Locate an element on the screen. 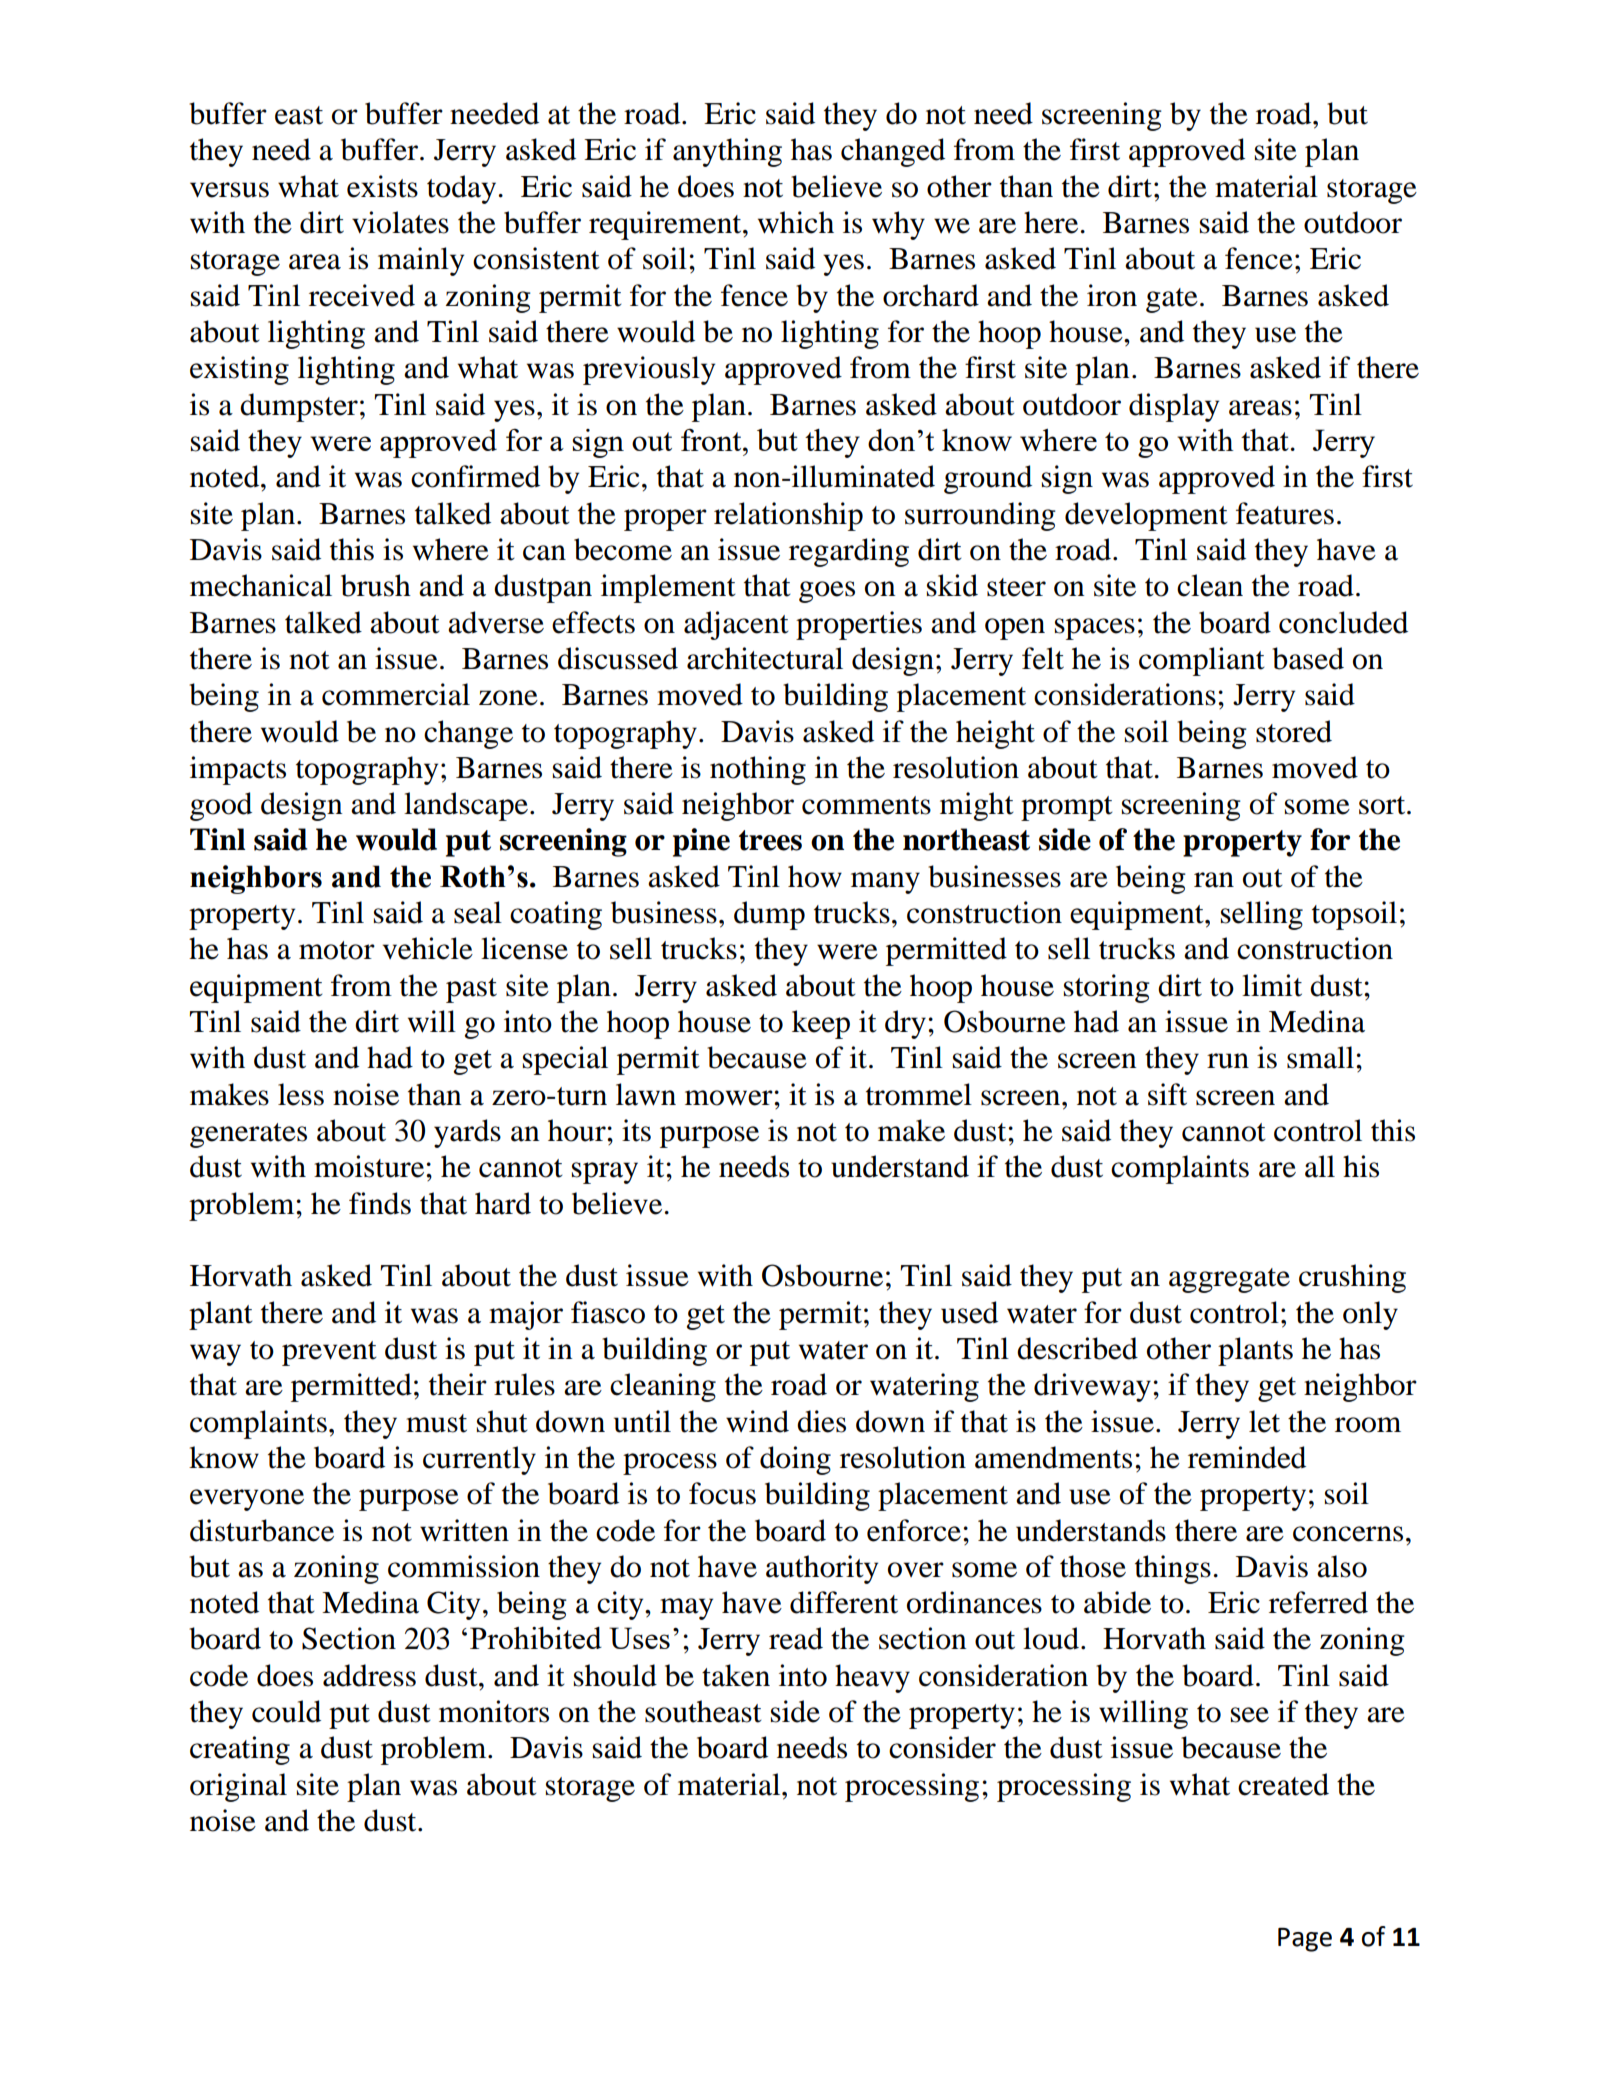 This screenshot has width=1610, height=2084. exists is located at coordinates (382, 186).
